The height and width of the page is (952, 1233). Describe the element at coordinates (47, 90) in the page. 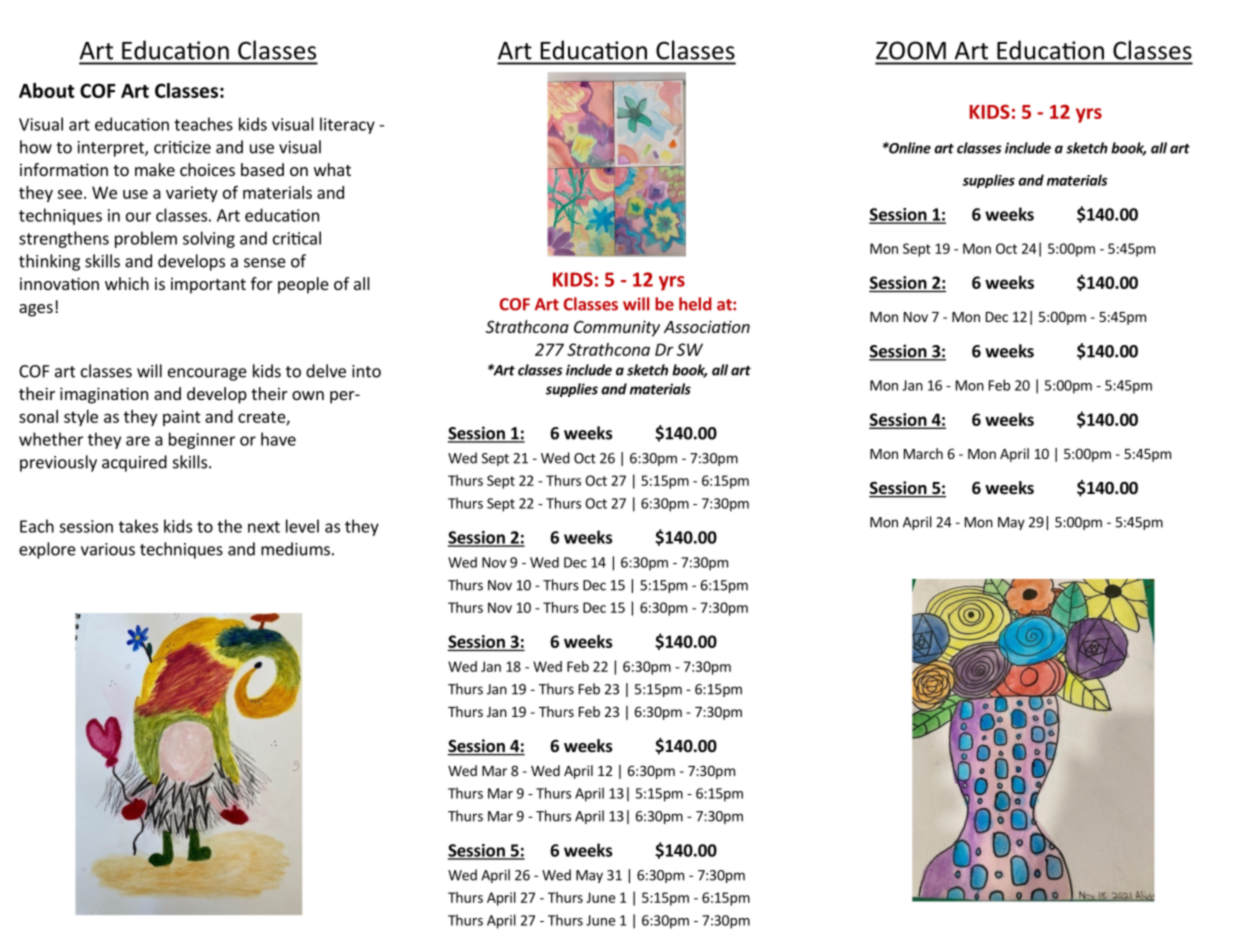

I see `About` at that location.
